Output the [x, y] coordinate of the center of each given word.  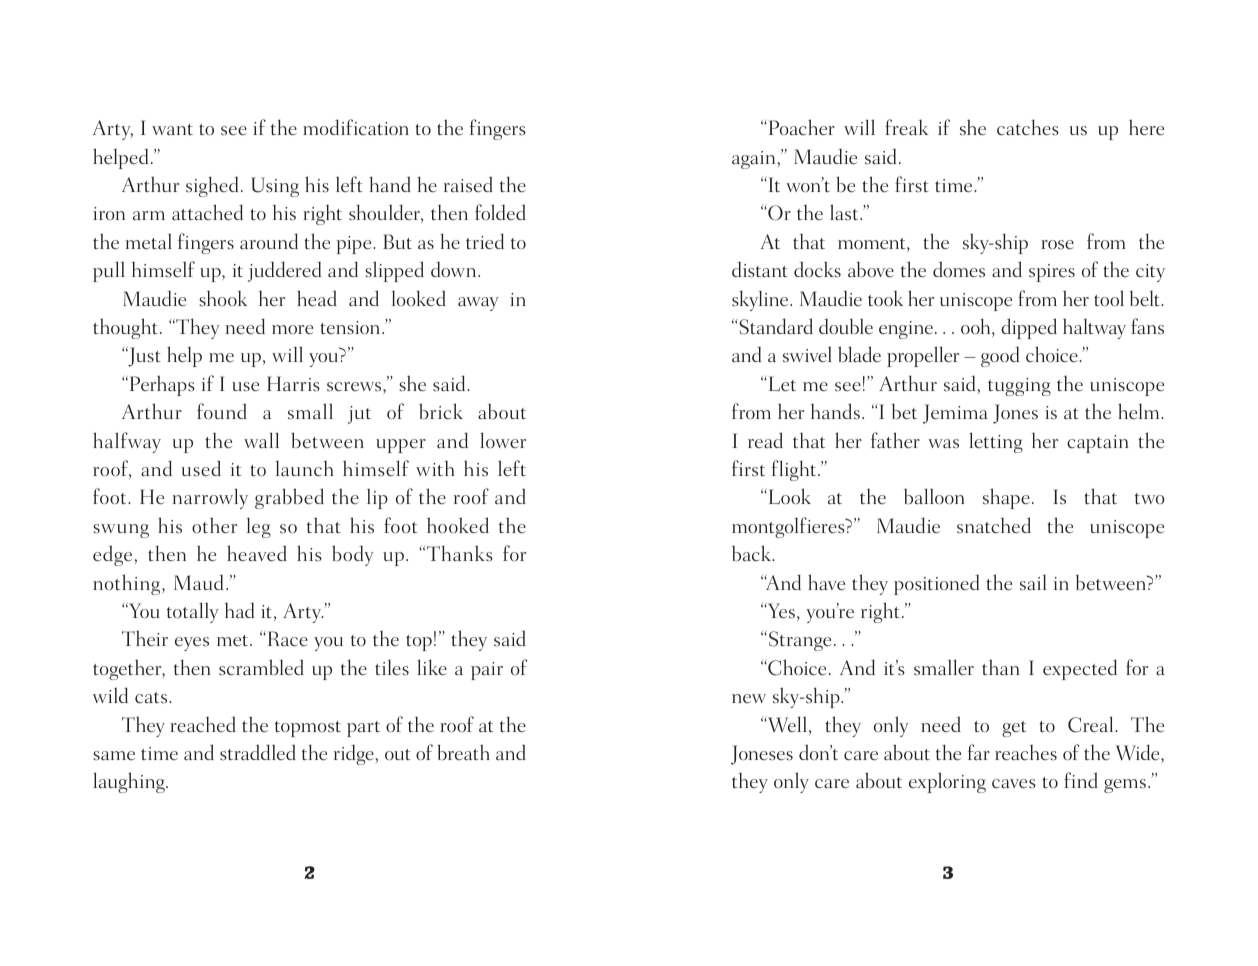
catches [1028, 127]
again [755, 160]
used [201, 468]
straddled [258, 752]
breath [463, 752]
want [172, 129]
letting [996, 442]
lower [503, 440]
